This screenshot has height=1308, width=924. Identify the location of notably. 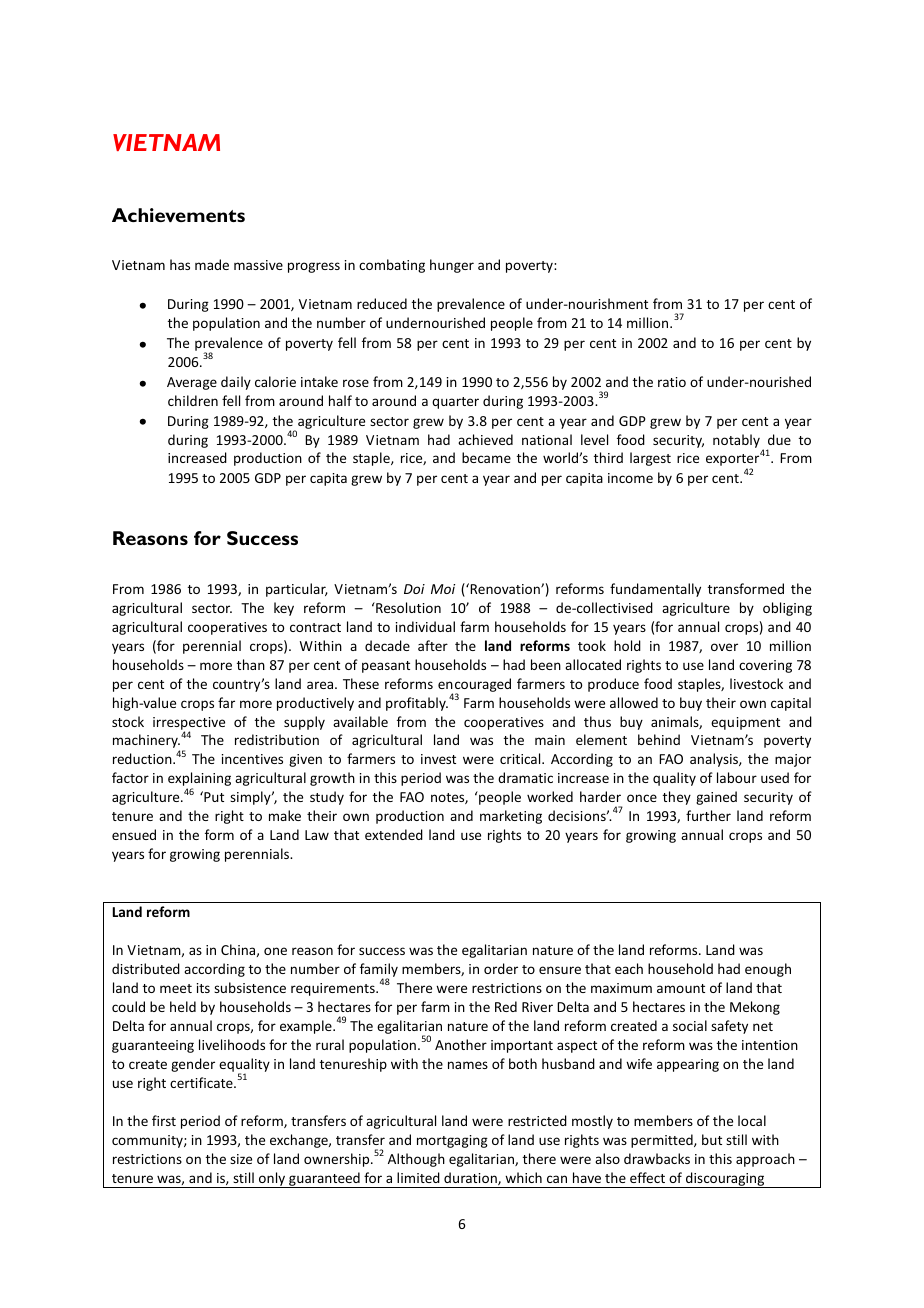
(736, 441).
